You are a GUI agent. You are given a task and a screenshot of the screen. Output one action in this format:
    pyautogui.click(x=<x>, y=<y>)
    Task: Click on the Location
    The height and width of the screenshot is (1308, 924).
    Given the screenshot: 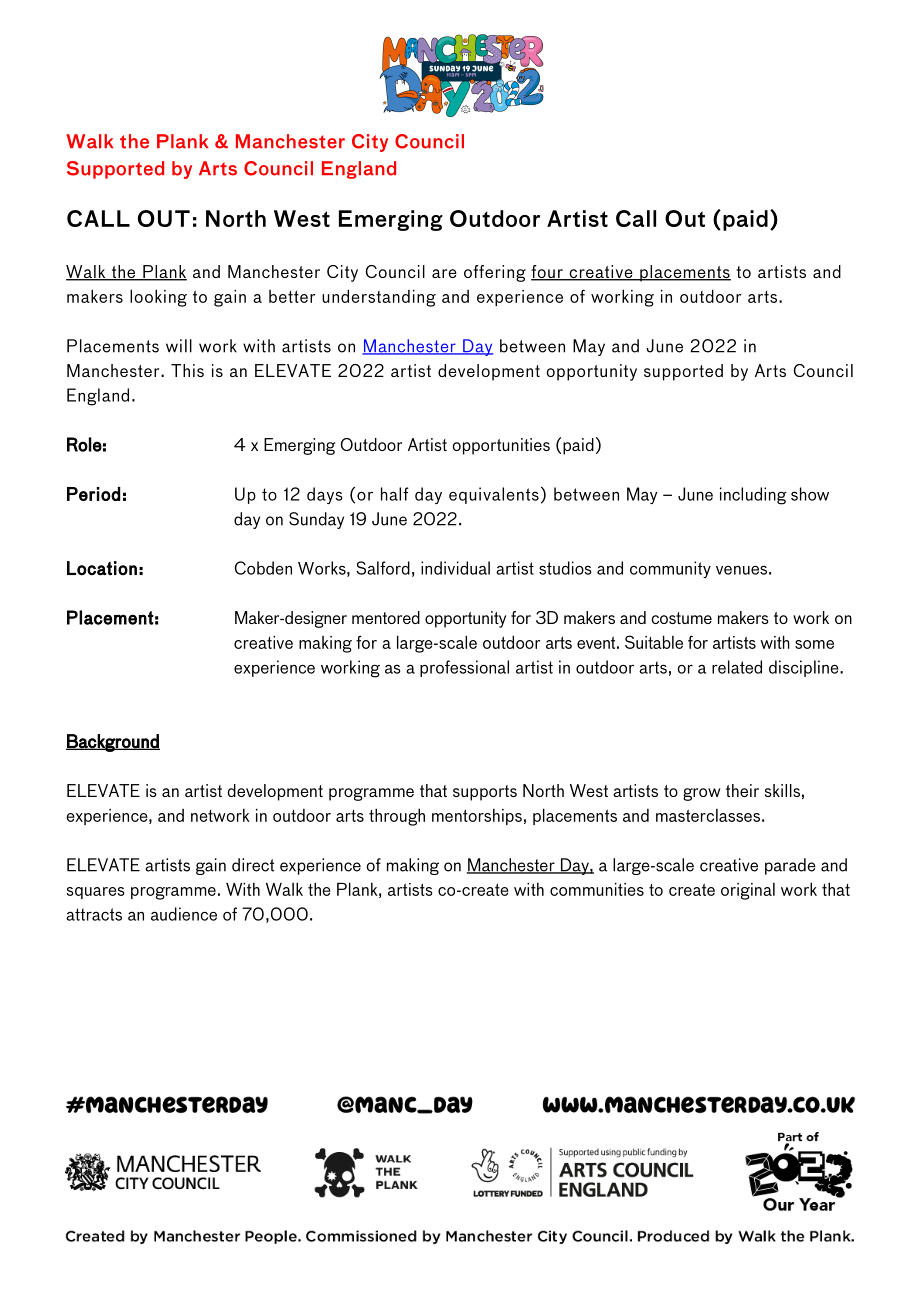 What is the action you would take?
    pyautogui.click(x=102, y=568)
